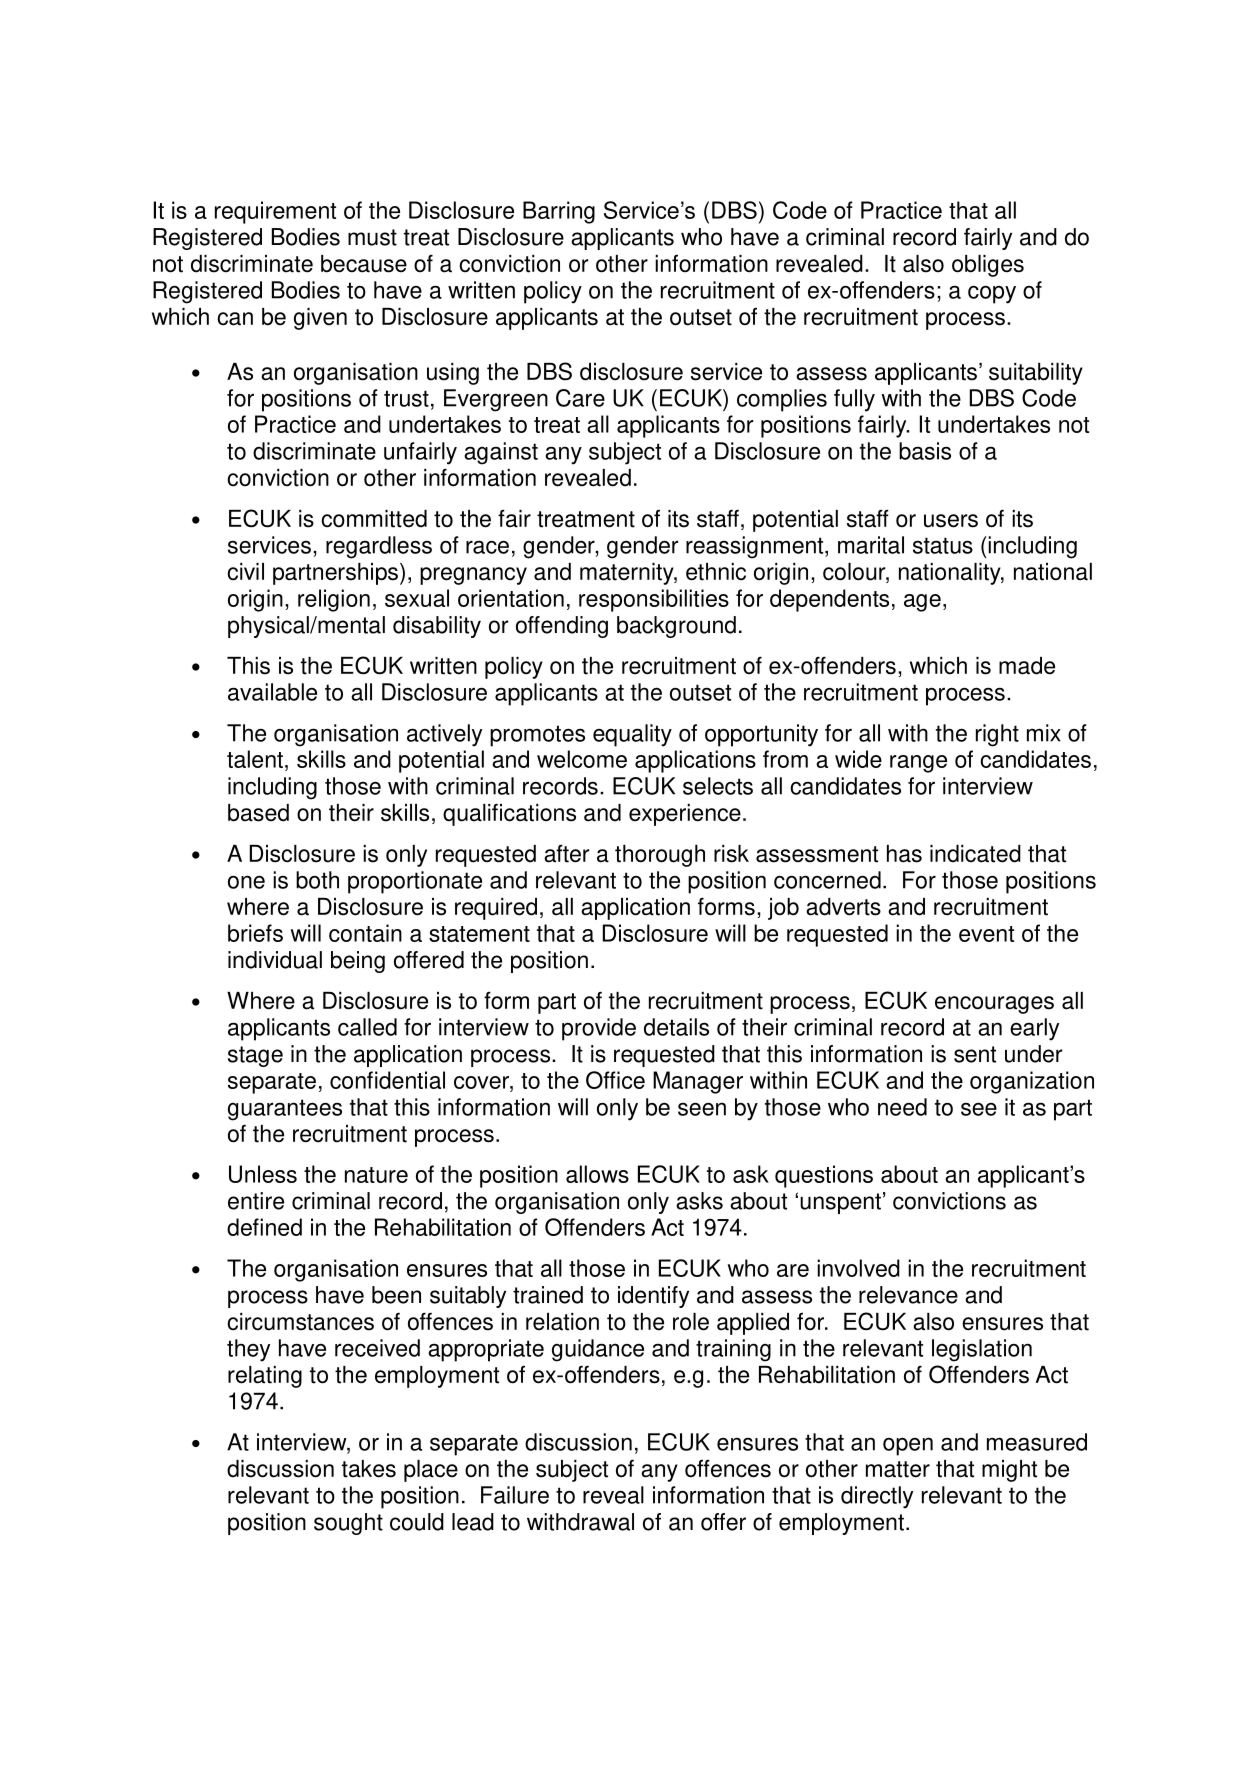  What do you see at coordinates (379, 547) in the document?
I see `regardless` at bounding box center [379, 547].
